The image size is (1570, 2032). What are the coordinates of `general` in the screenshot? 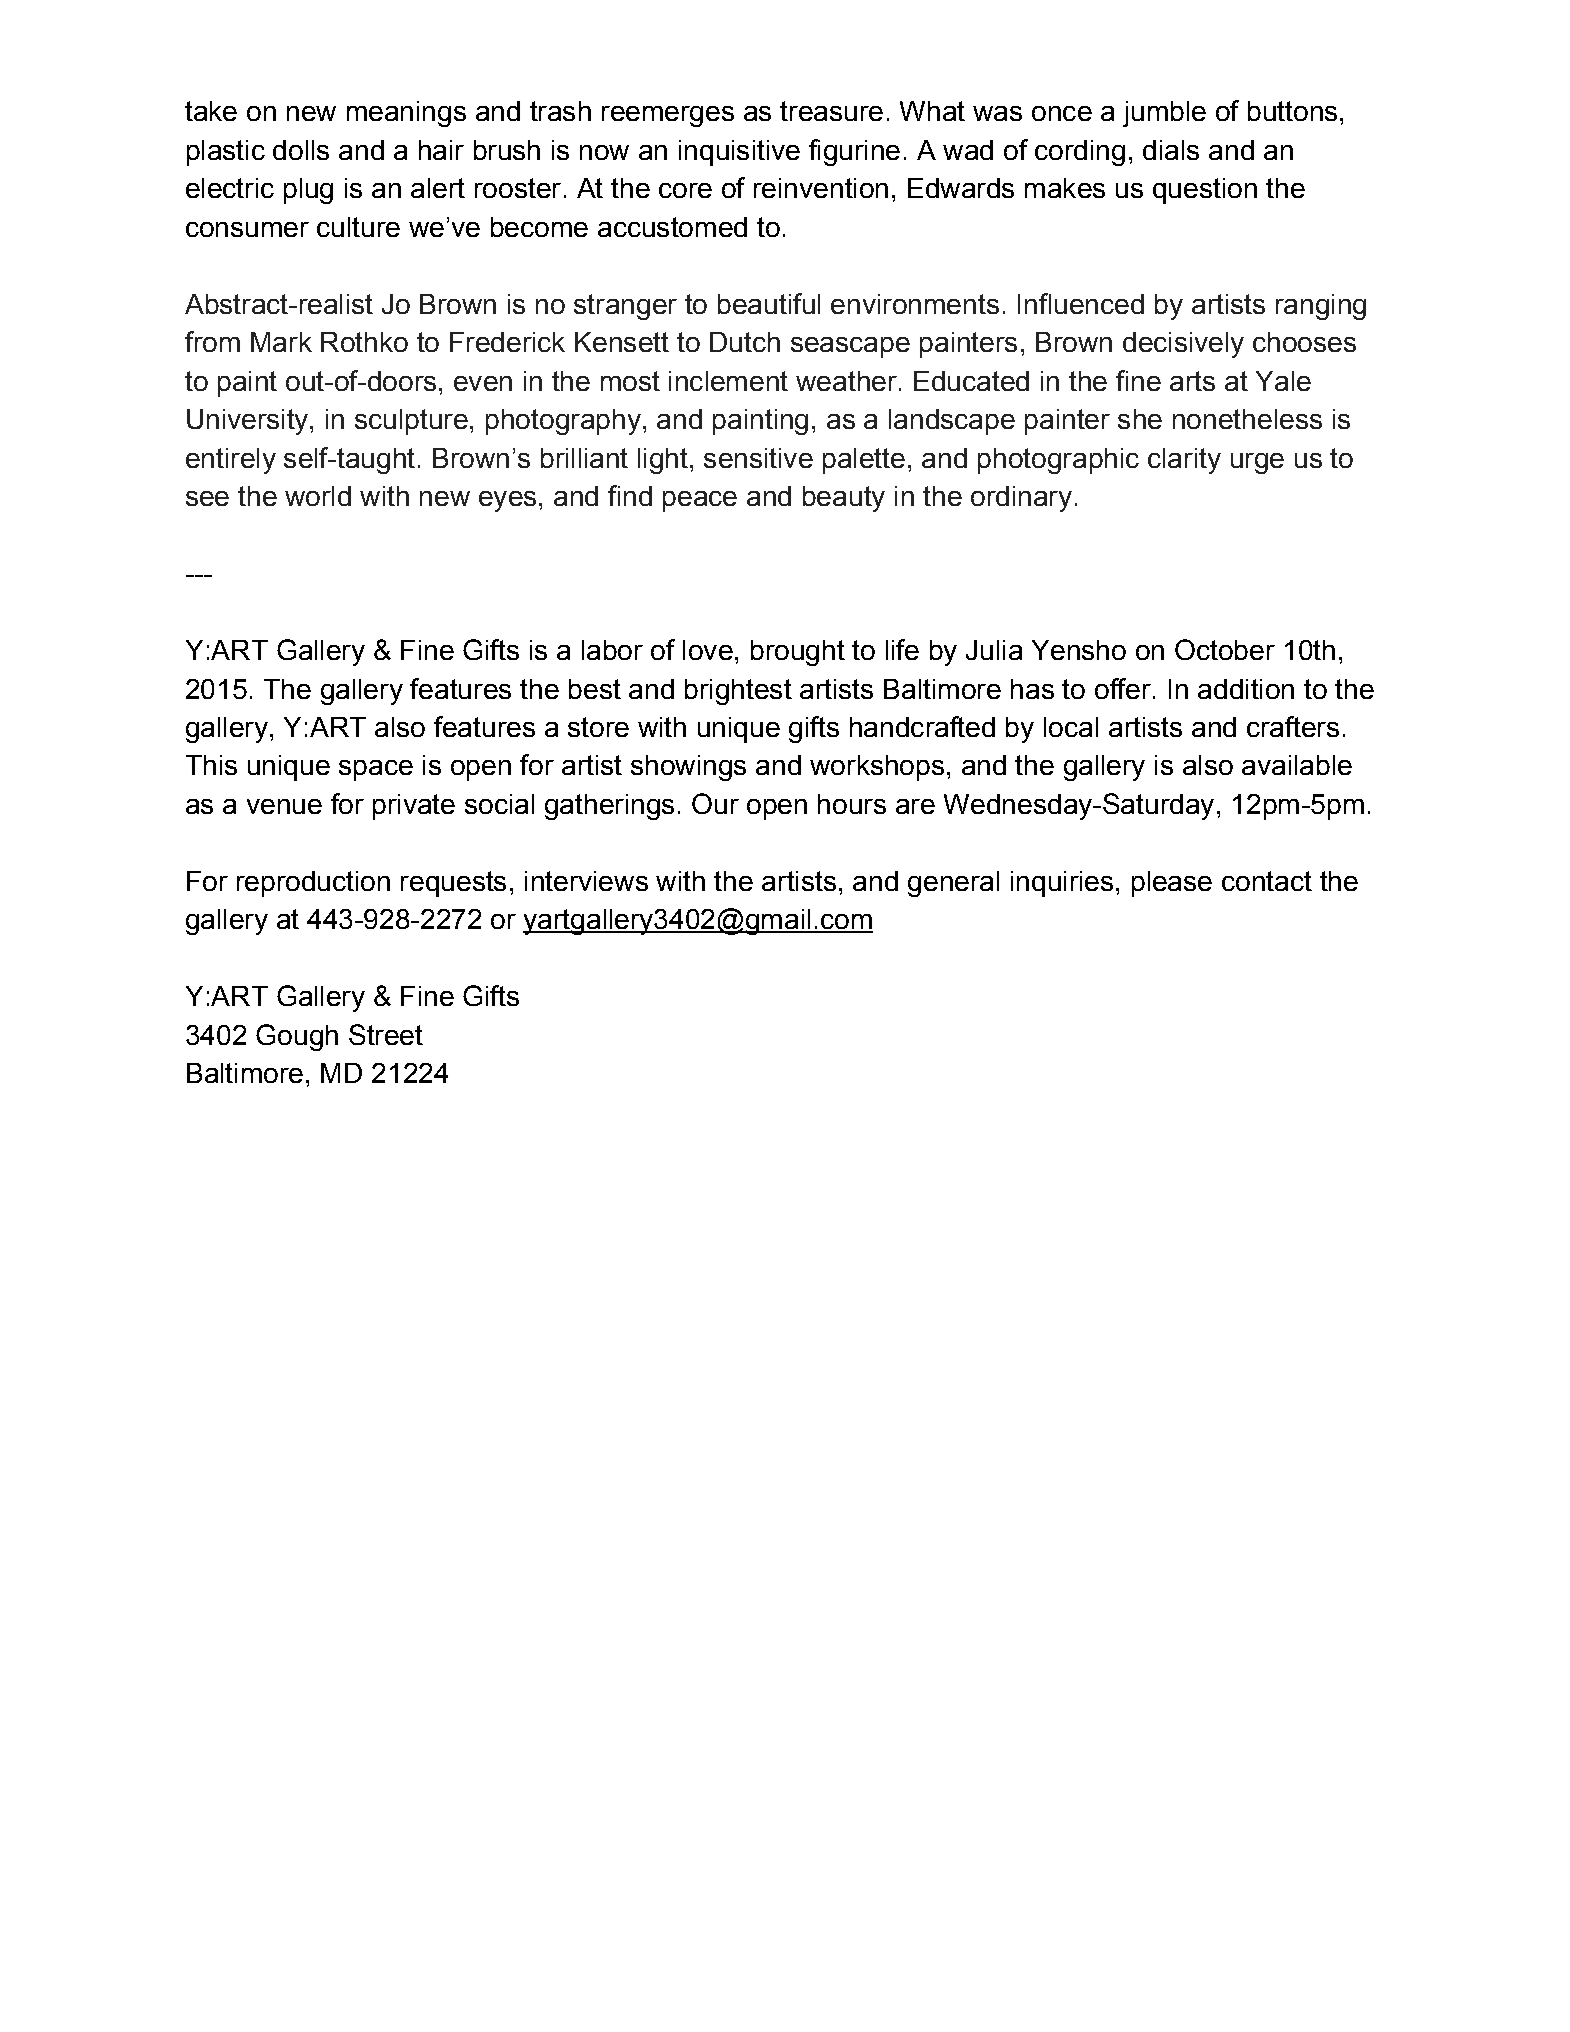 It's located at (953, 884).
